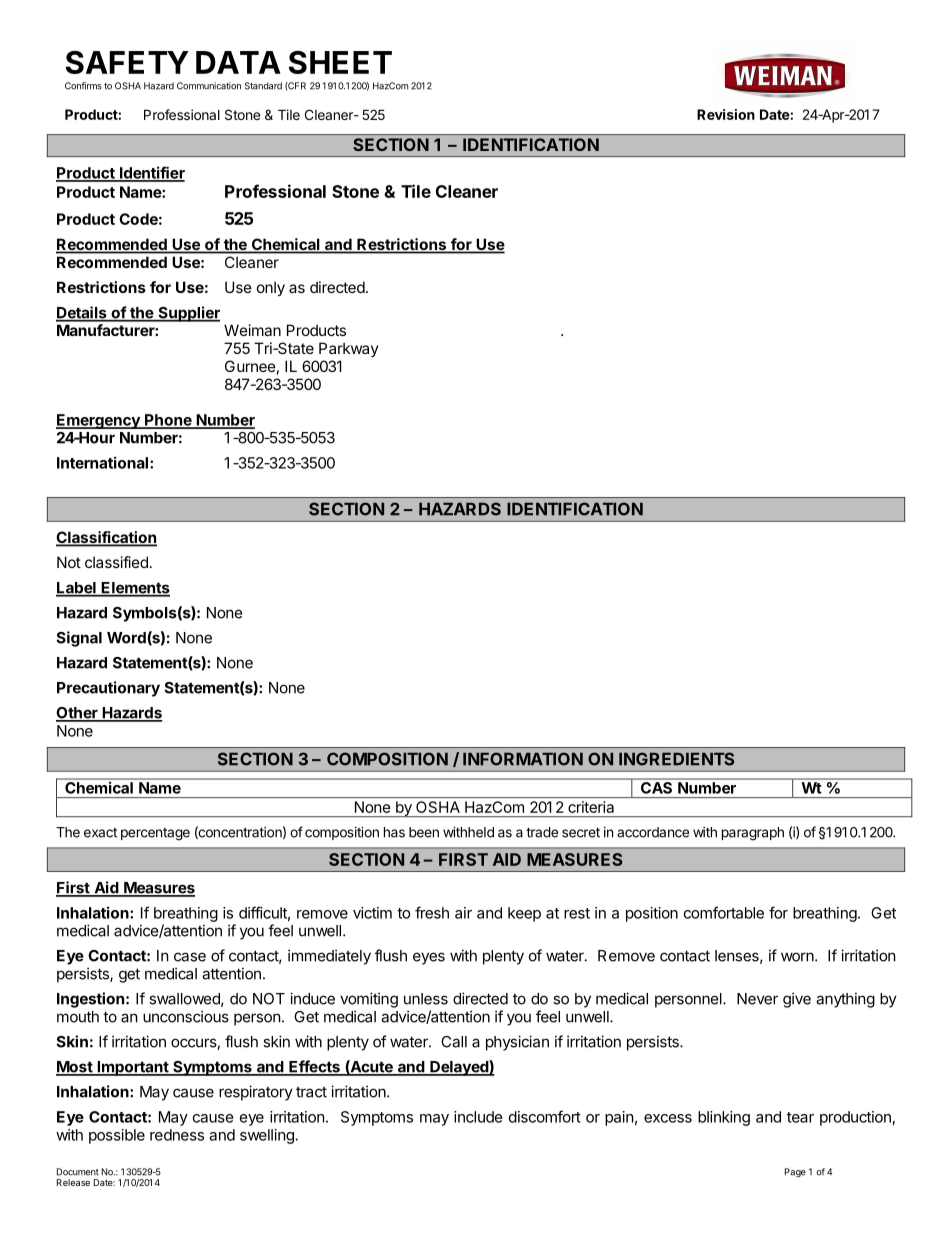 Image resolution: width=952 pixels, height=1233 pixels. I want to click on INGREDIENTS, so click(676, 759).
